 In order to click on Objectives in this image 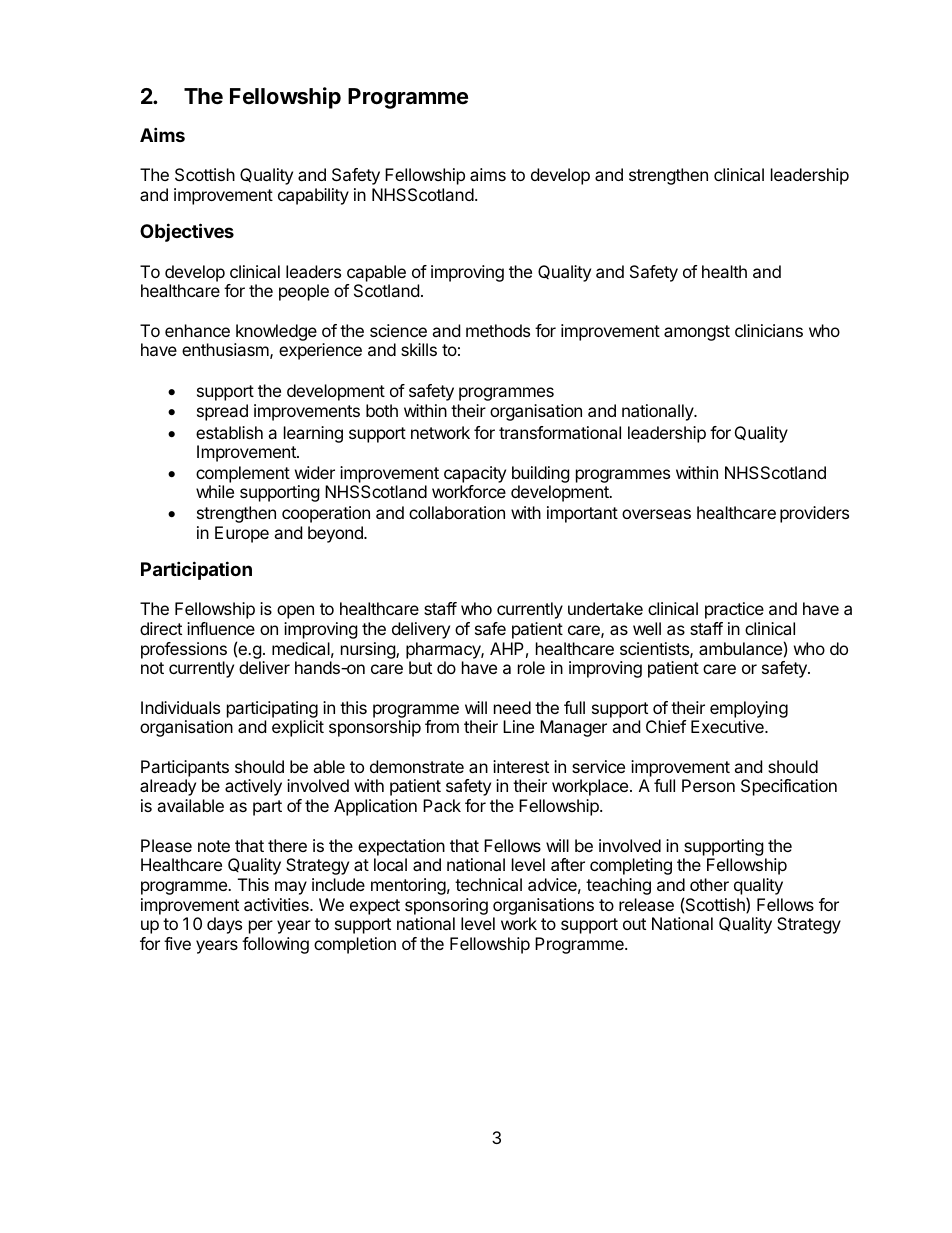, I will do `click(187, 232)`.
